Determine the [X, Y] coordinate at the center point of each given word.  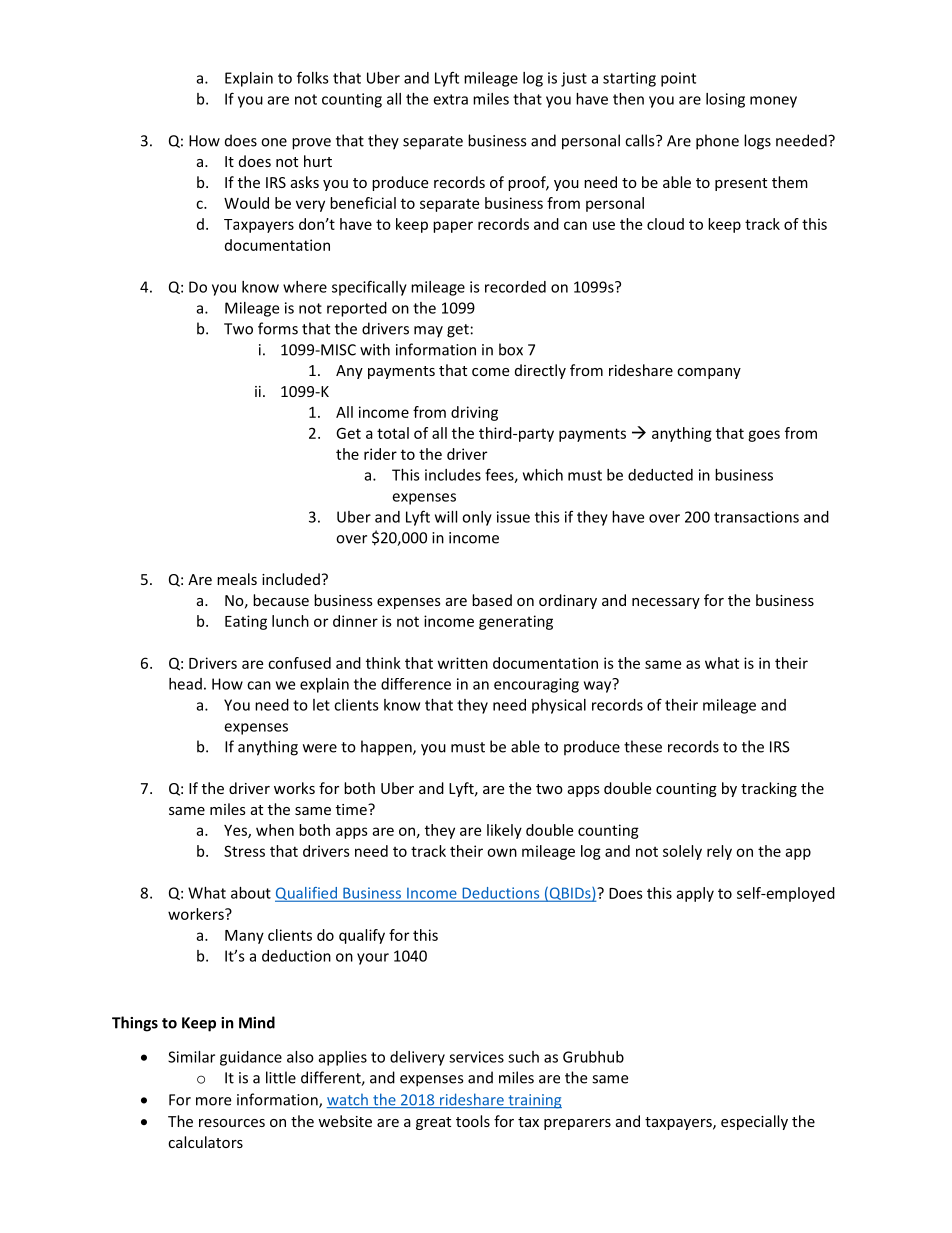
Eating [246, 622]
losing [725, 100]
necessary [666, 603]
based [492, 600]
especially [754, 1122]
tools [473, 1121]
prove [311, 144]
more [213, 1101]
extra [450, 99]
